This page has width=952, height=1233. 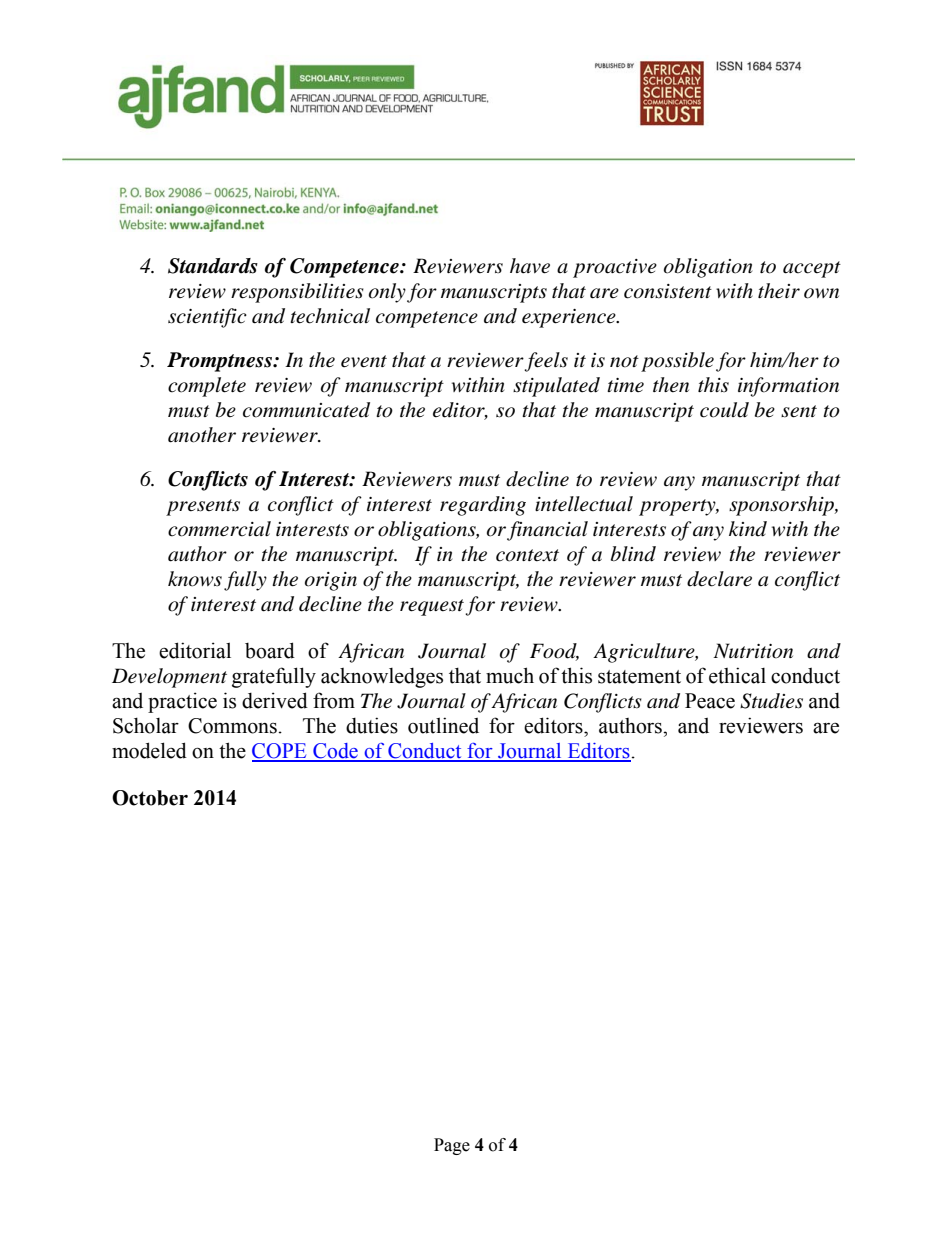 What do you see at coordinates (195, 579) in the page?
I see `knows` at bounding box center [195, 579].
